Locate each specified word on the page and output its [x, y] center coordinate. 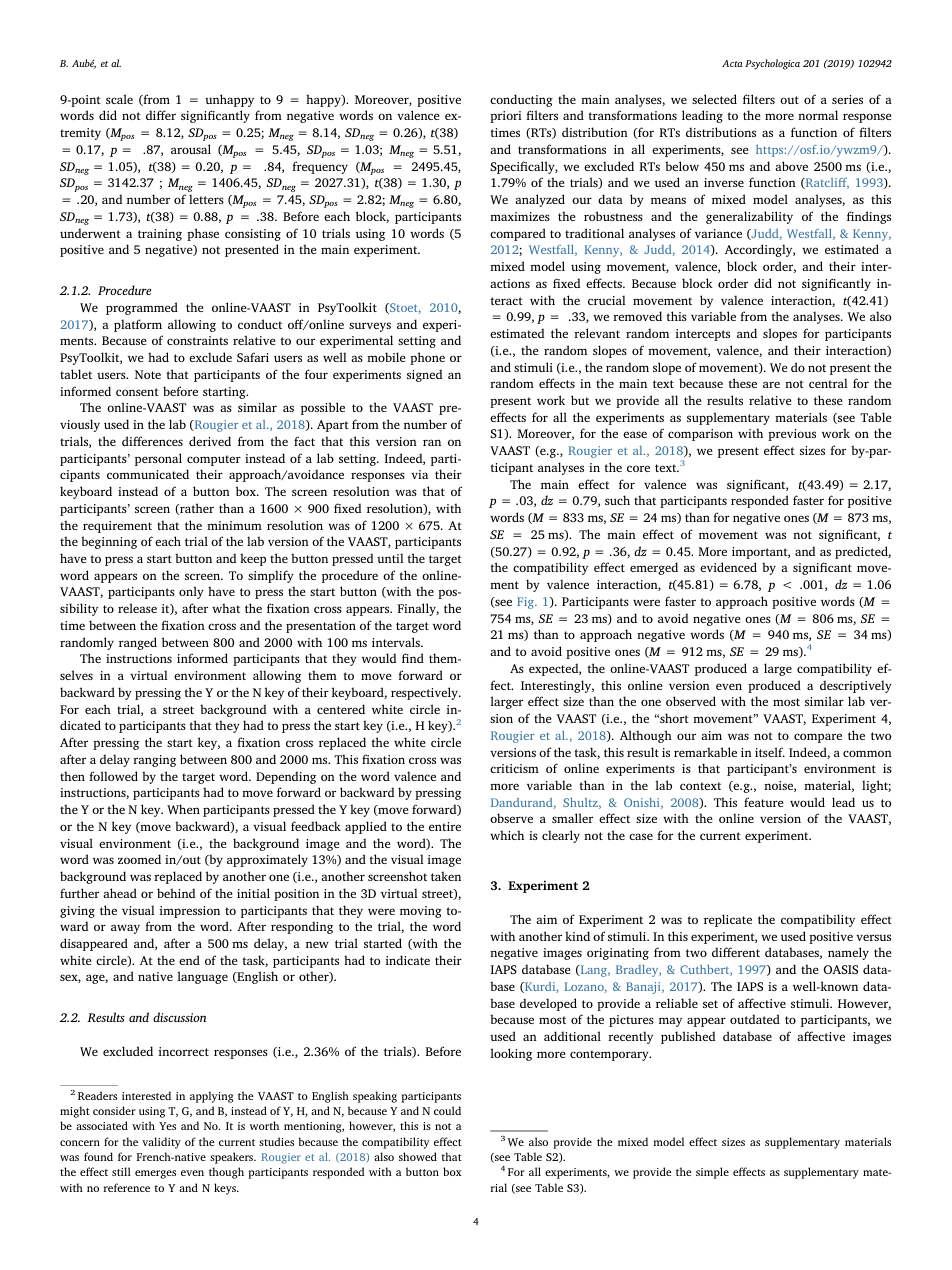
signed [424, 375]
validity [161, 1143]
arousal [191, 149]
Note [148, 374]
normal [818, 115]
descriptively [856, 686]
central [828, 383]
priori [506, 117]
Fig [527, 603]
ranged [138, 643]
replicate [728, 920]
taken [446, 876]
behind [176, 893]
